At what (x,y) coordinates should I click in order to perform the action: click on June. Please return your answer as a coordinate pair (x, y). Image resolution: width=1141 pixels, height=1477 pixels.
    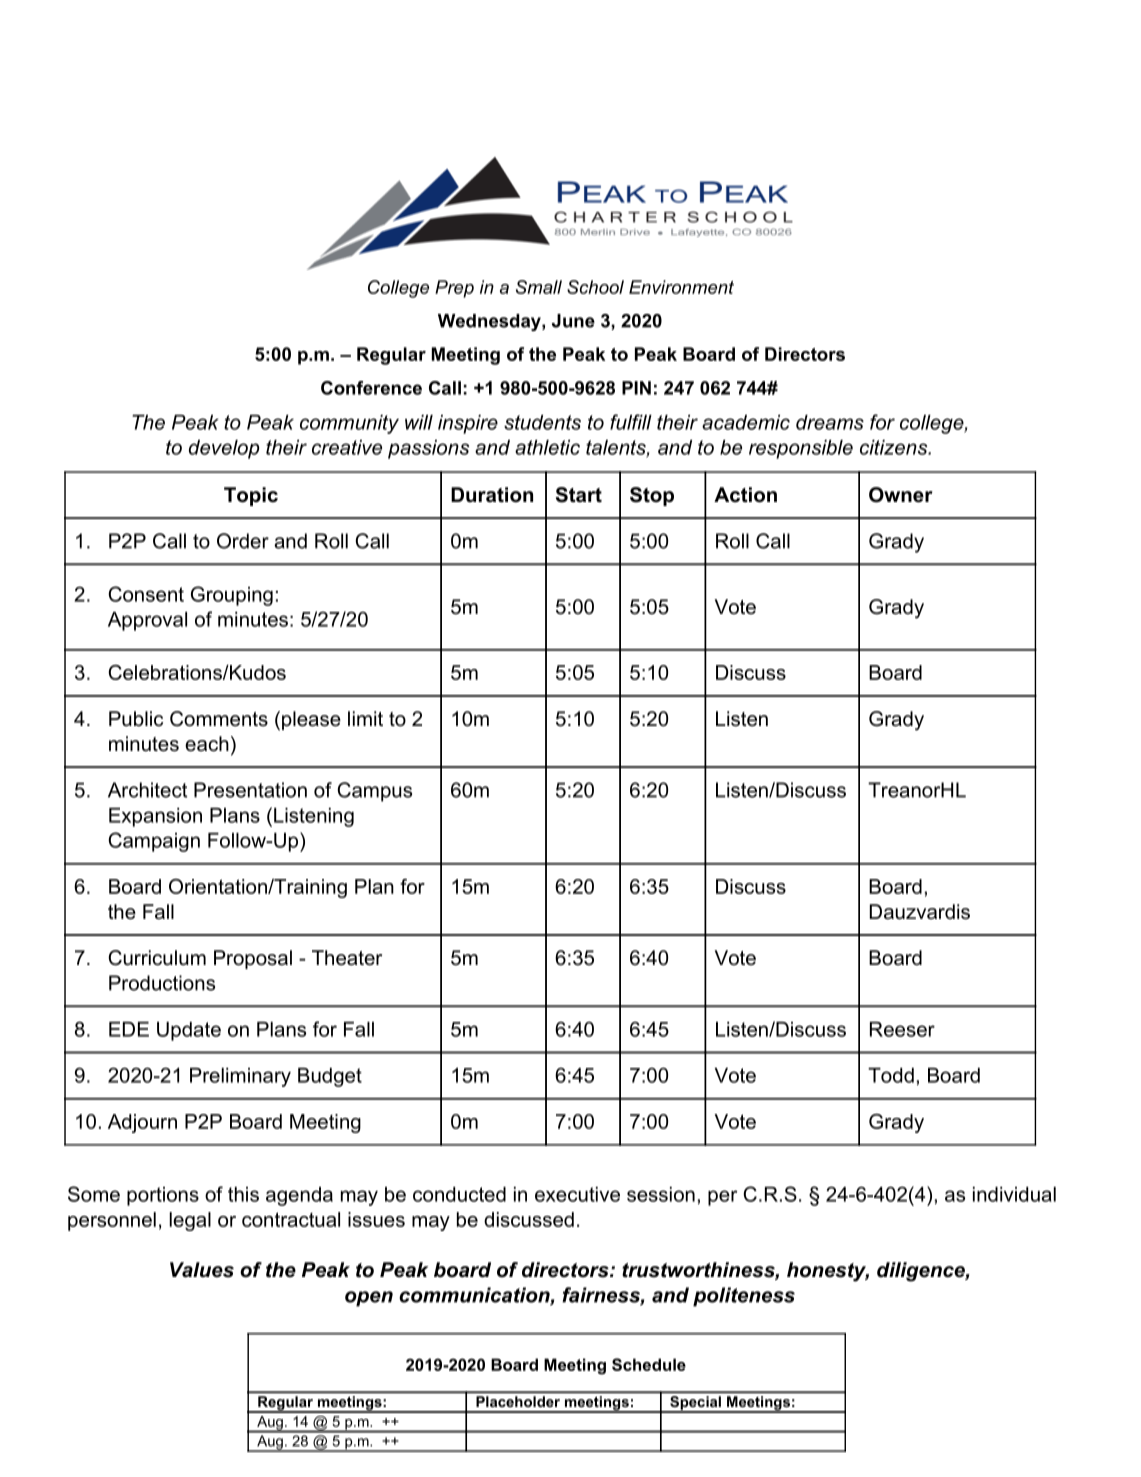
    Looking at the image, I should click on (573, 321).
